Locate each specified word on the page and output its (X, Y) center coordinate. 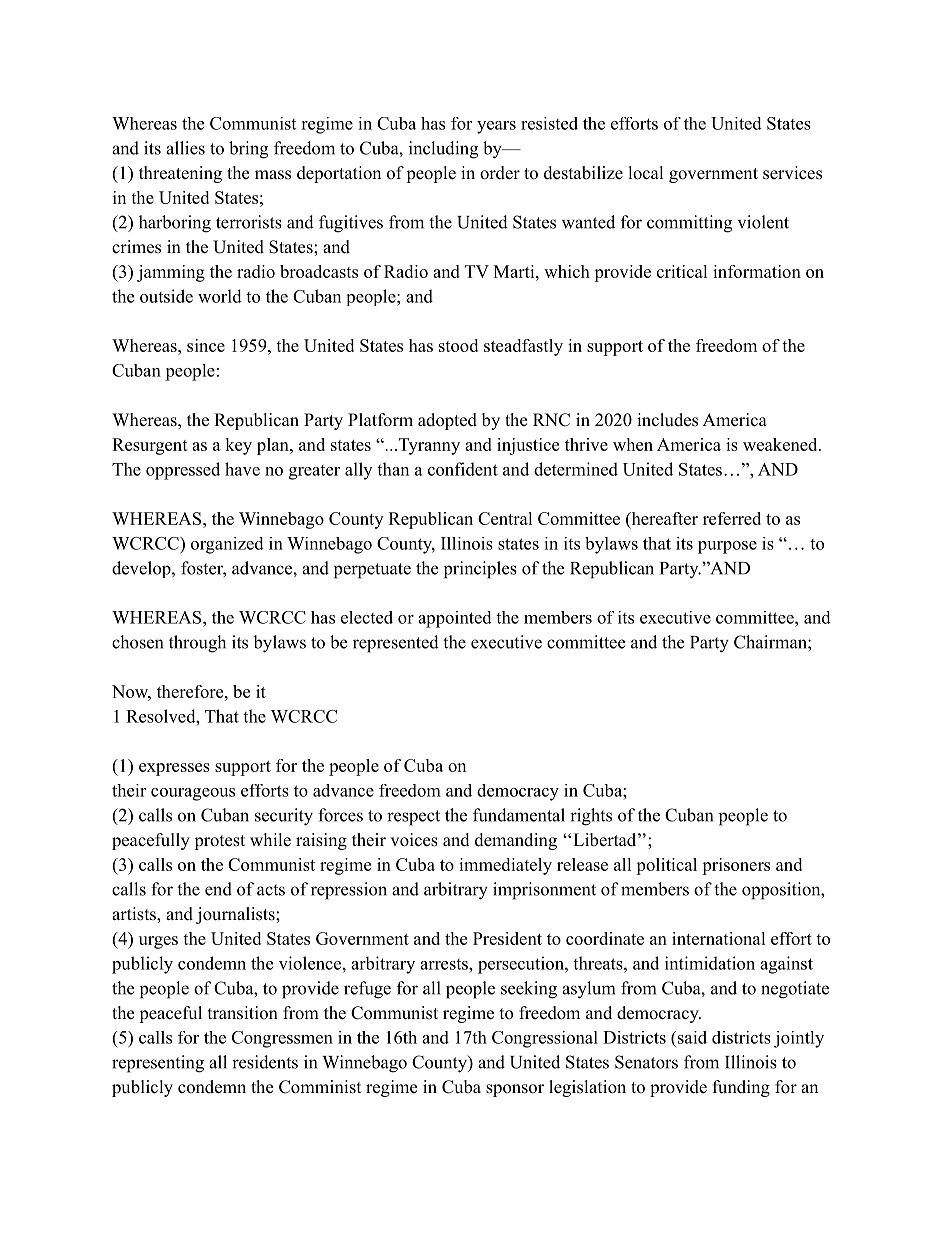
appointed (455, 619)
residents (265, 1062)
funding (741, 1088)
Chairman (771, 642)
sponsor (515, 1090)
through (197, 644)
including (443, 150)
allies (185, 148)
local (646, 173)
